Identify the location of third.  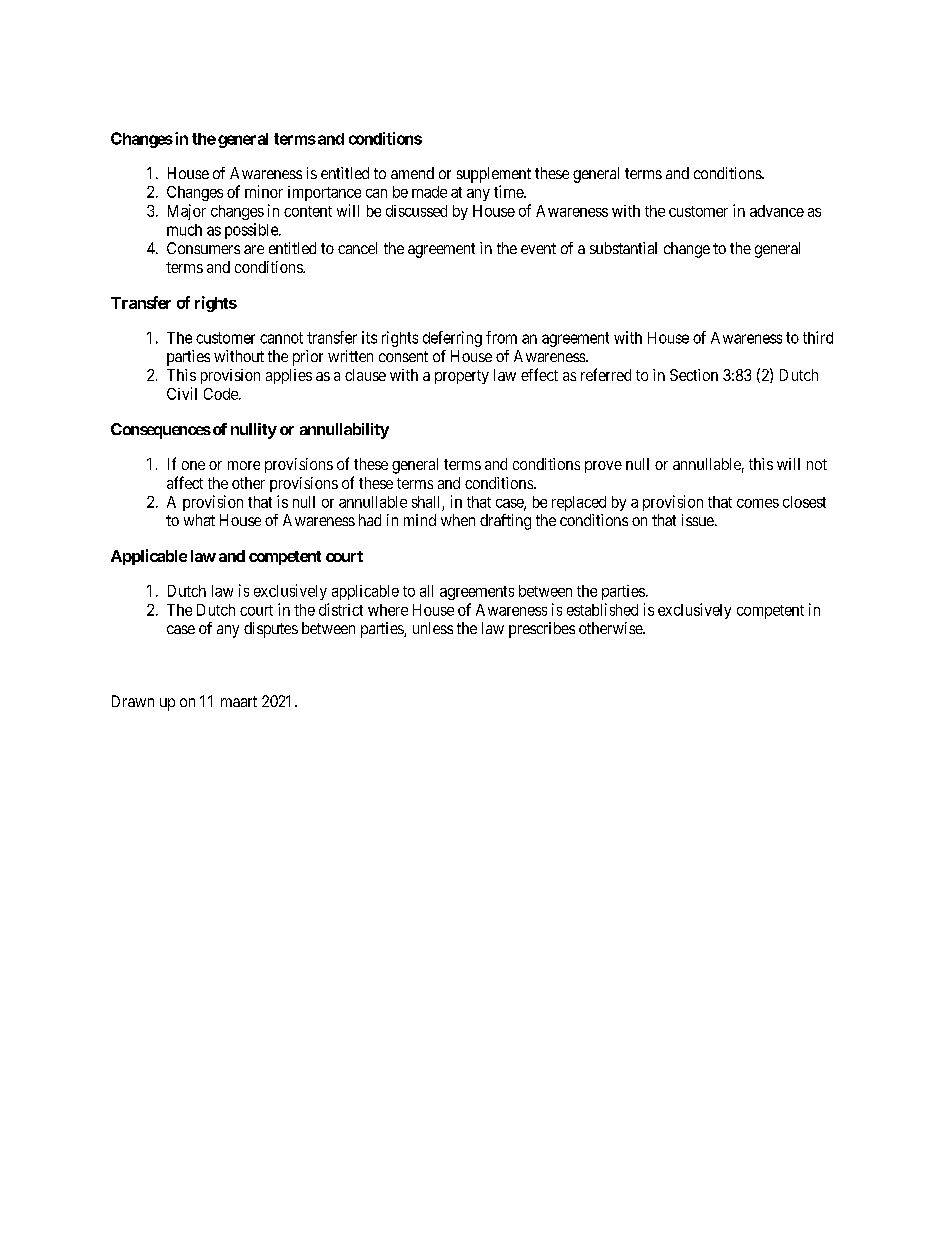
(818, 337).
